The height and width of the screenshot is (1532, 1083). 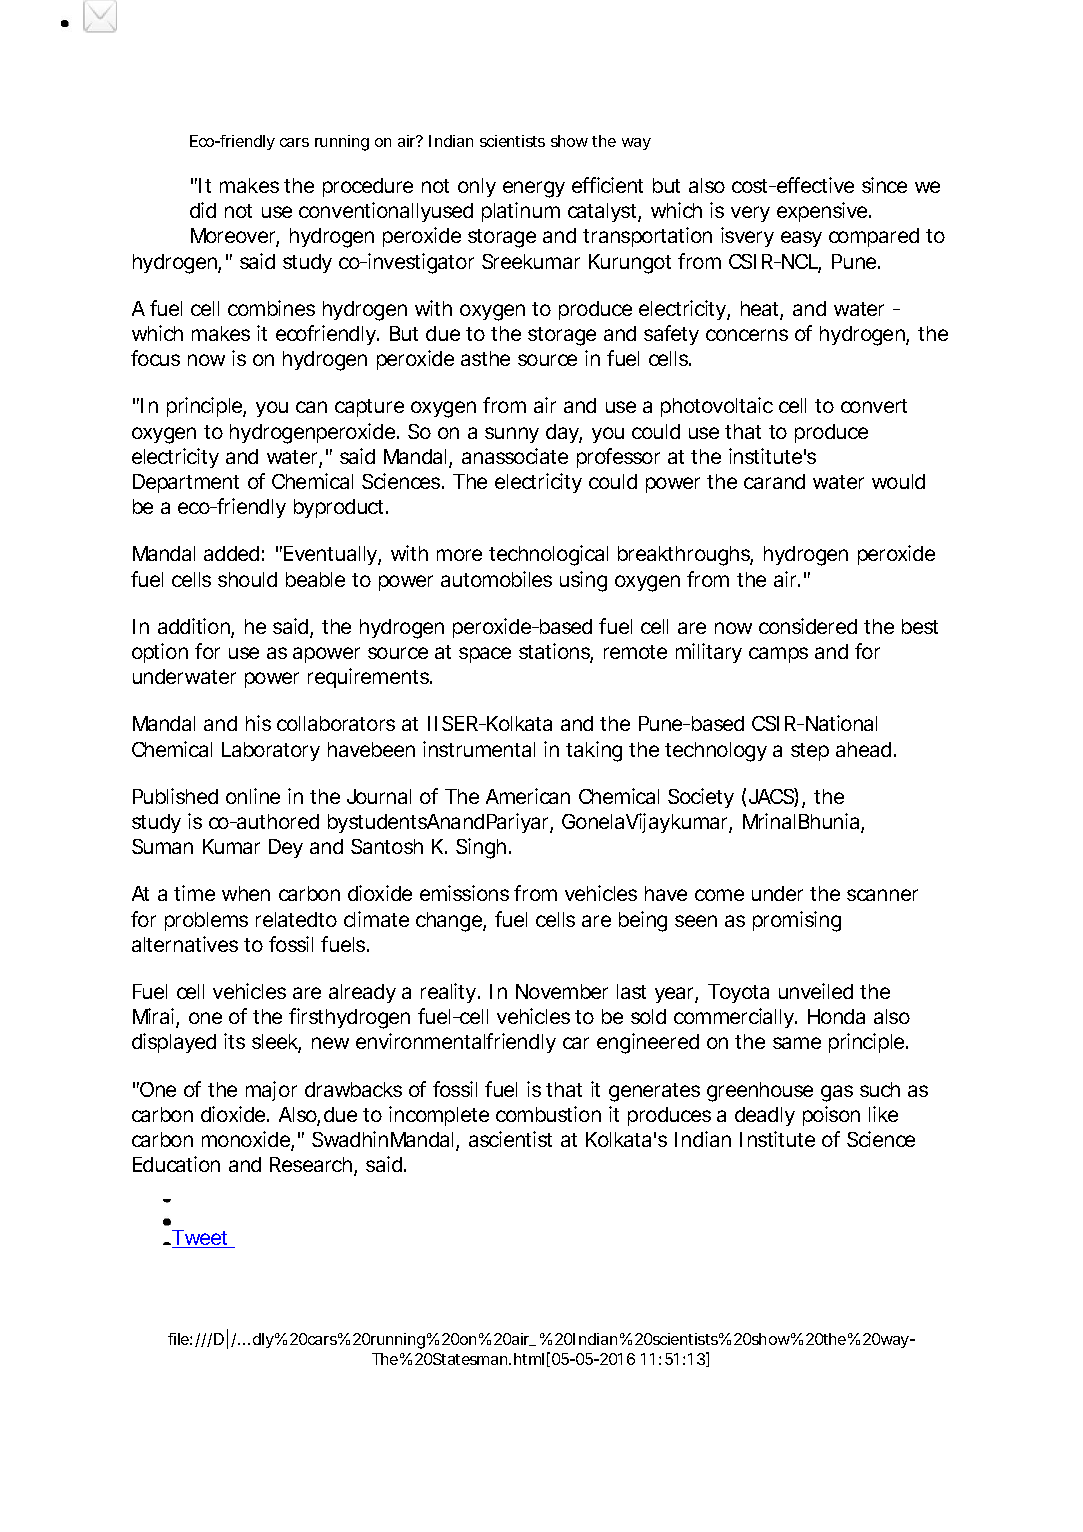 What do you see at coordinates (555, 652) in the screenshot?
I see `stations` at bounding box center [555, 652].
